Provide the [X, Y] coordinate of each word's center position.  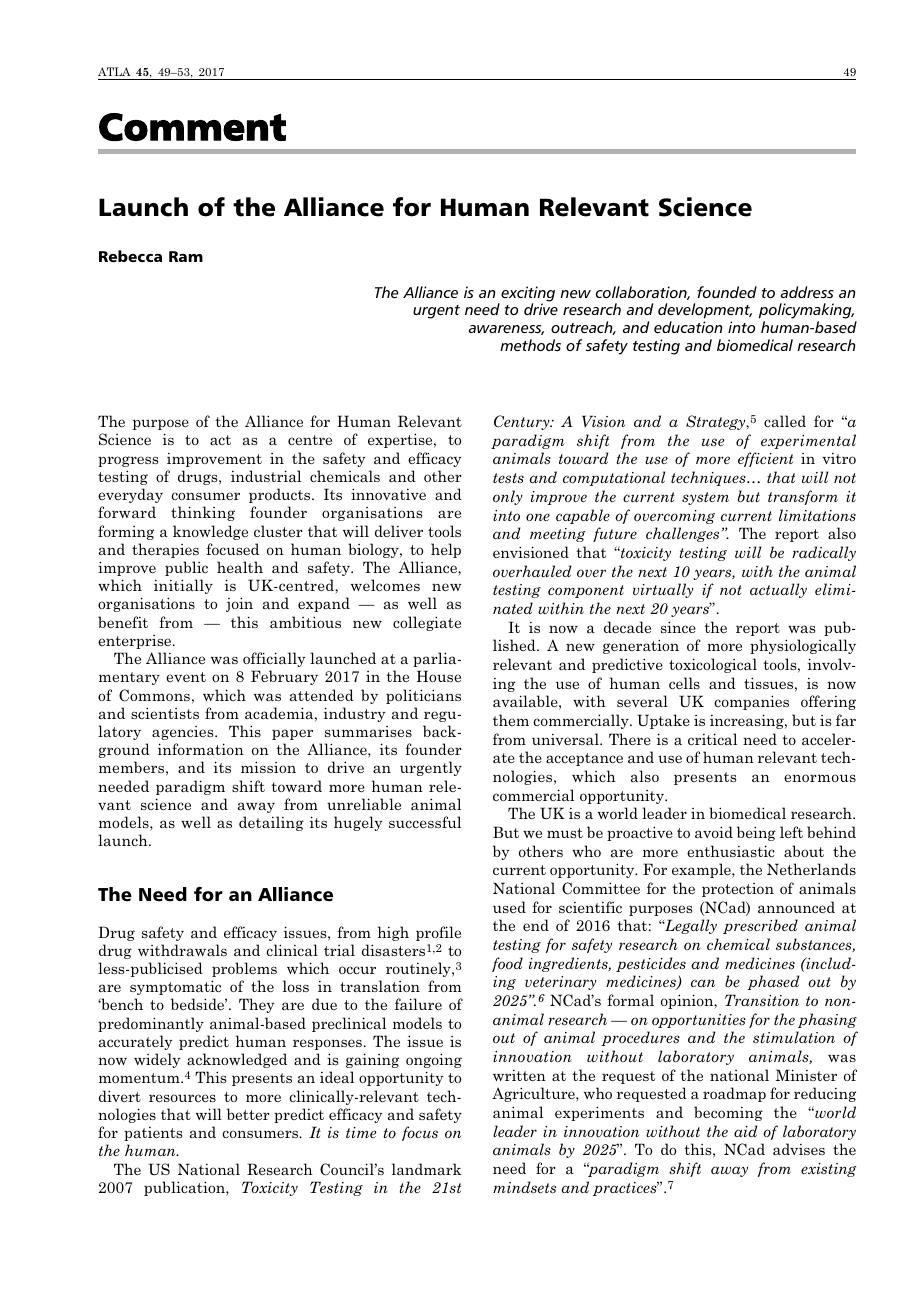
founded [727, 292]
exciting [527, 295]
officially [274, 659]
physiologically [803, 646]
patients [153, 1134]
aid [746, 1131]
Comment [192, 127]
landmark [427, 1169]
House [439, 676]
